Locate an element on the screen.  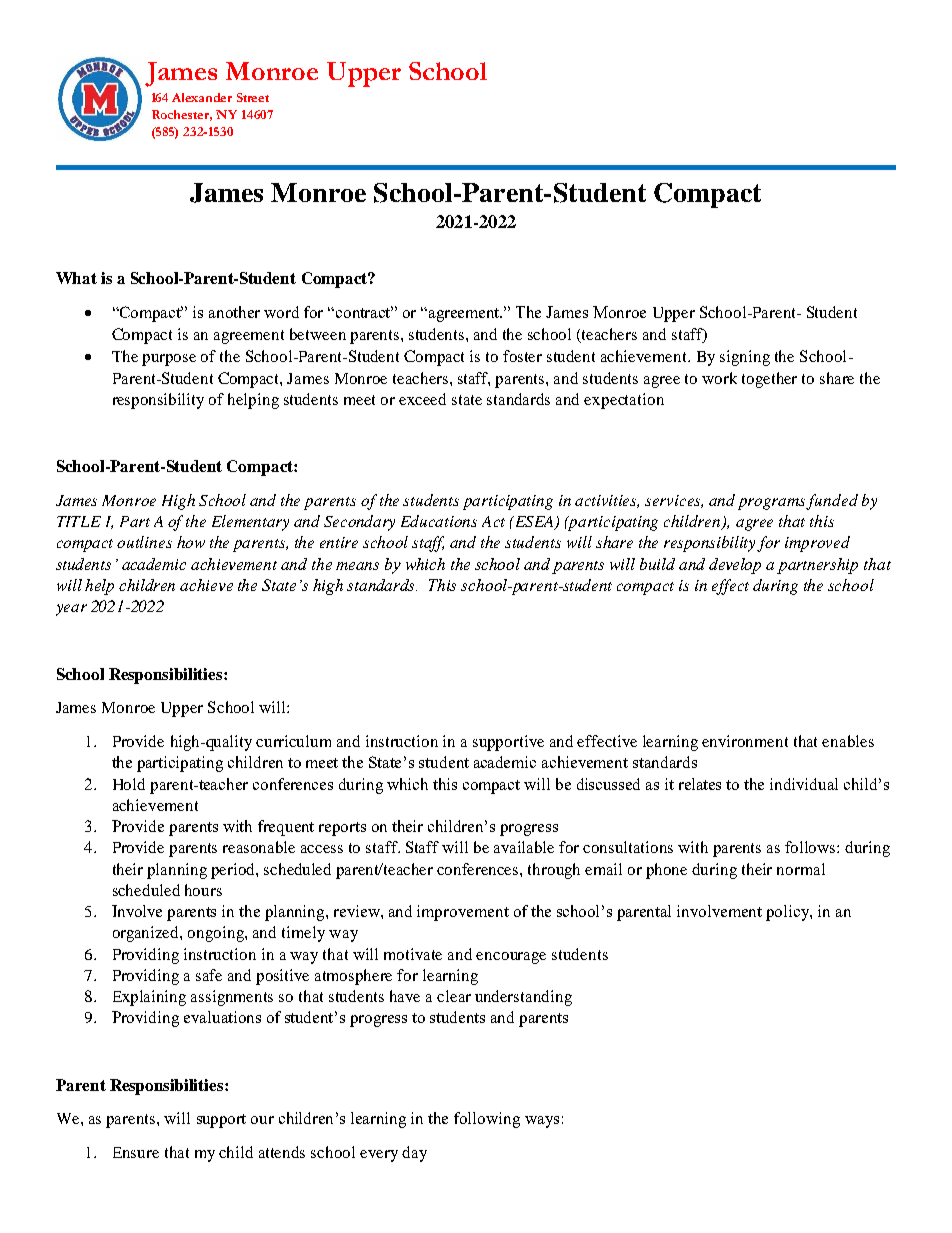
signing is located at coordinates (745, 358).
